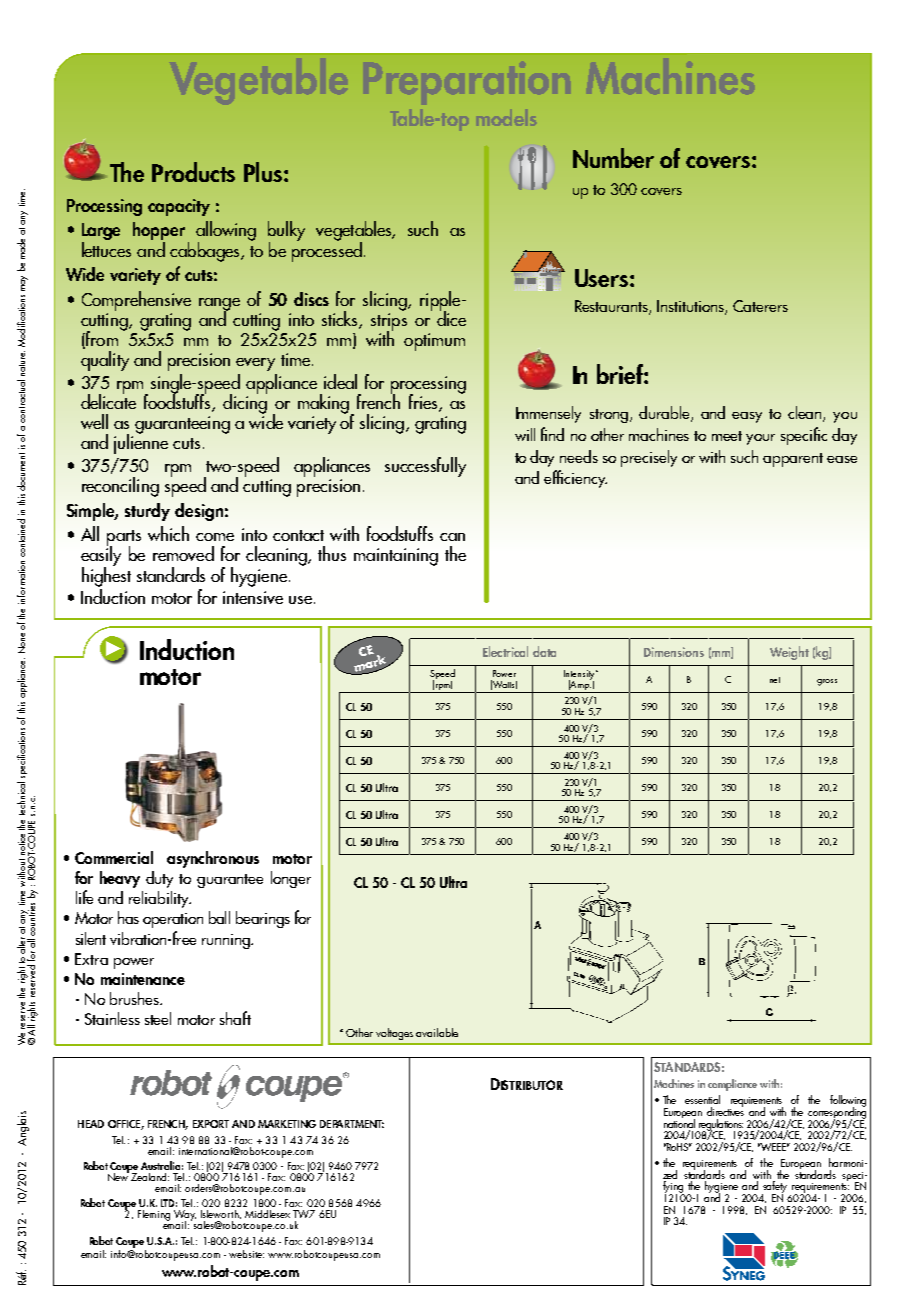  I want to click on intensive, so click(253, 597).
